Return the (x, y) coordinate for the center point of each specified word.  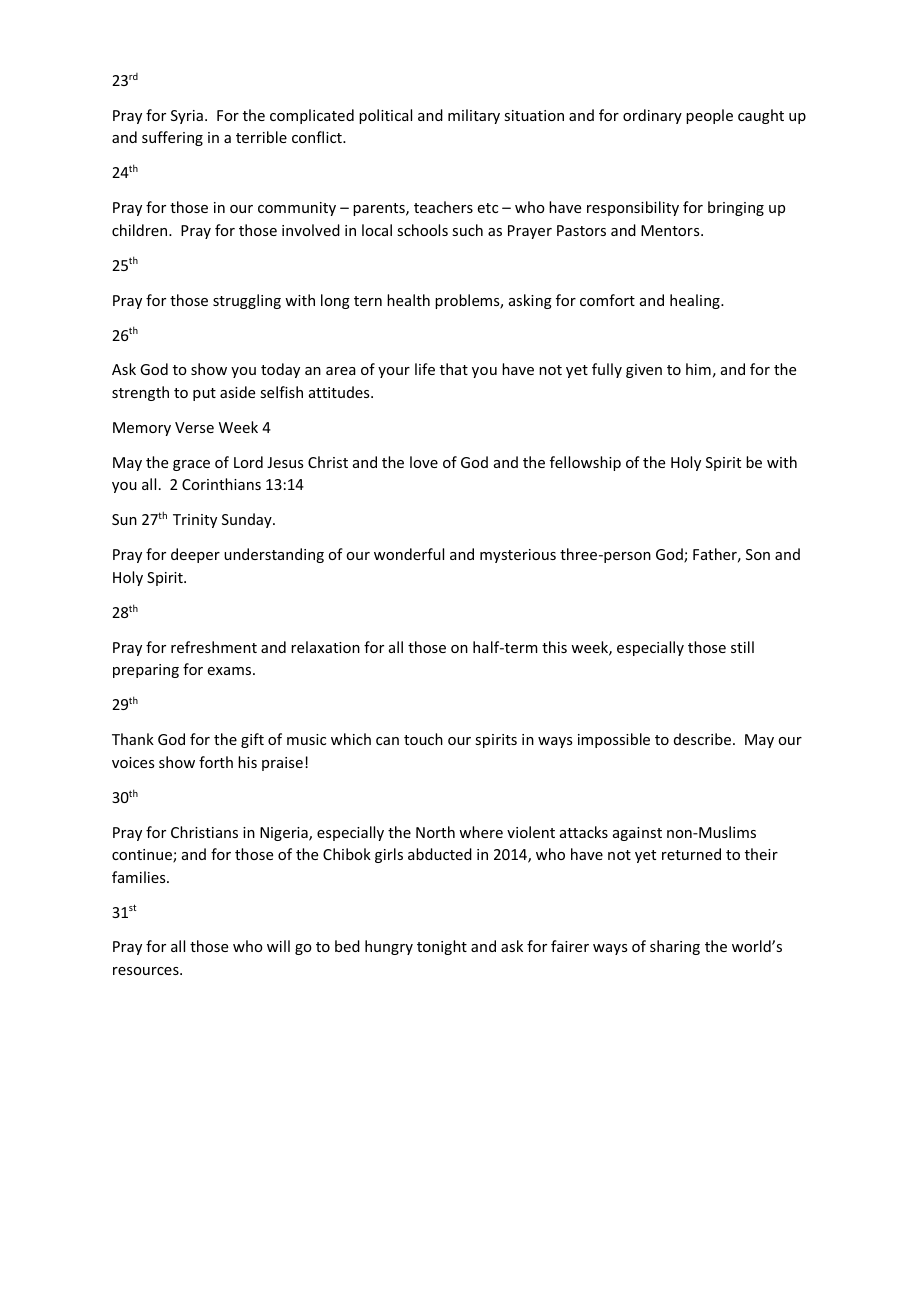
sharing (675, 947)
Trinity (195, 521)
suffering (172, 138)
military (474, 116)
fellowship (585, 463)
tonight (442, 947)
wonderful (409, 554)
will (278, 946)
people (709, 116)
